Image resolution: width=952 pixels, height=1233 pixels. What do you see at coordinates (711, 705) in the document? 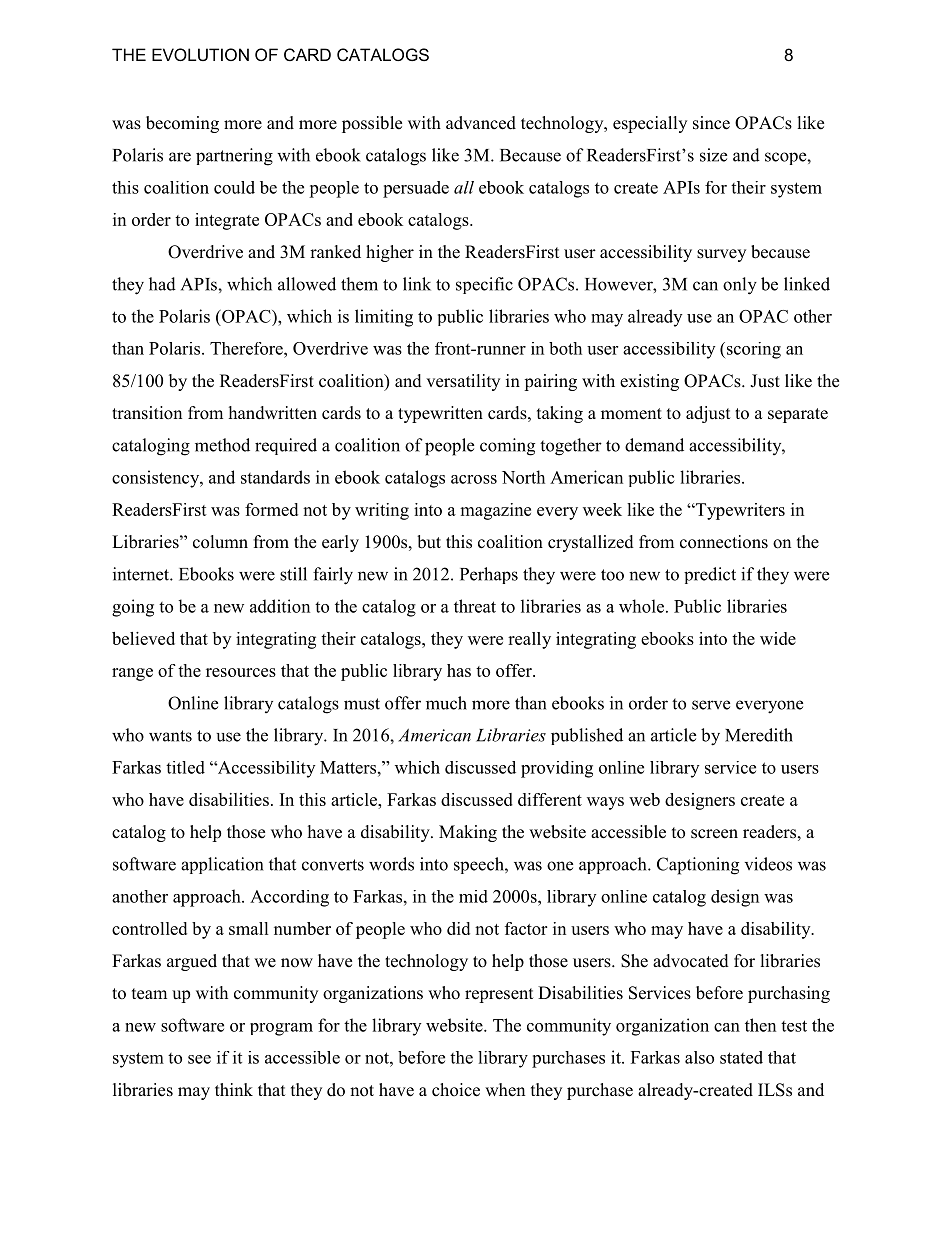
I see `serve` at bounding box center [711, 705].
